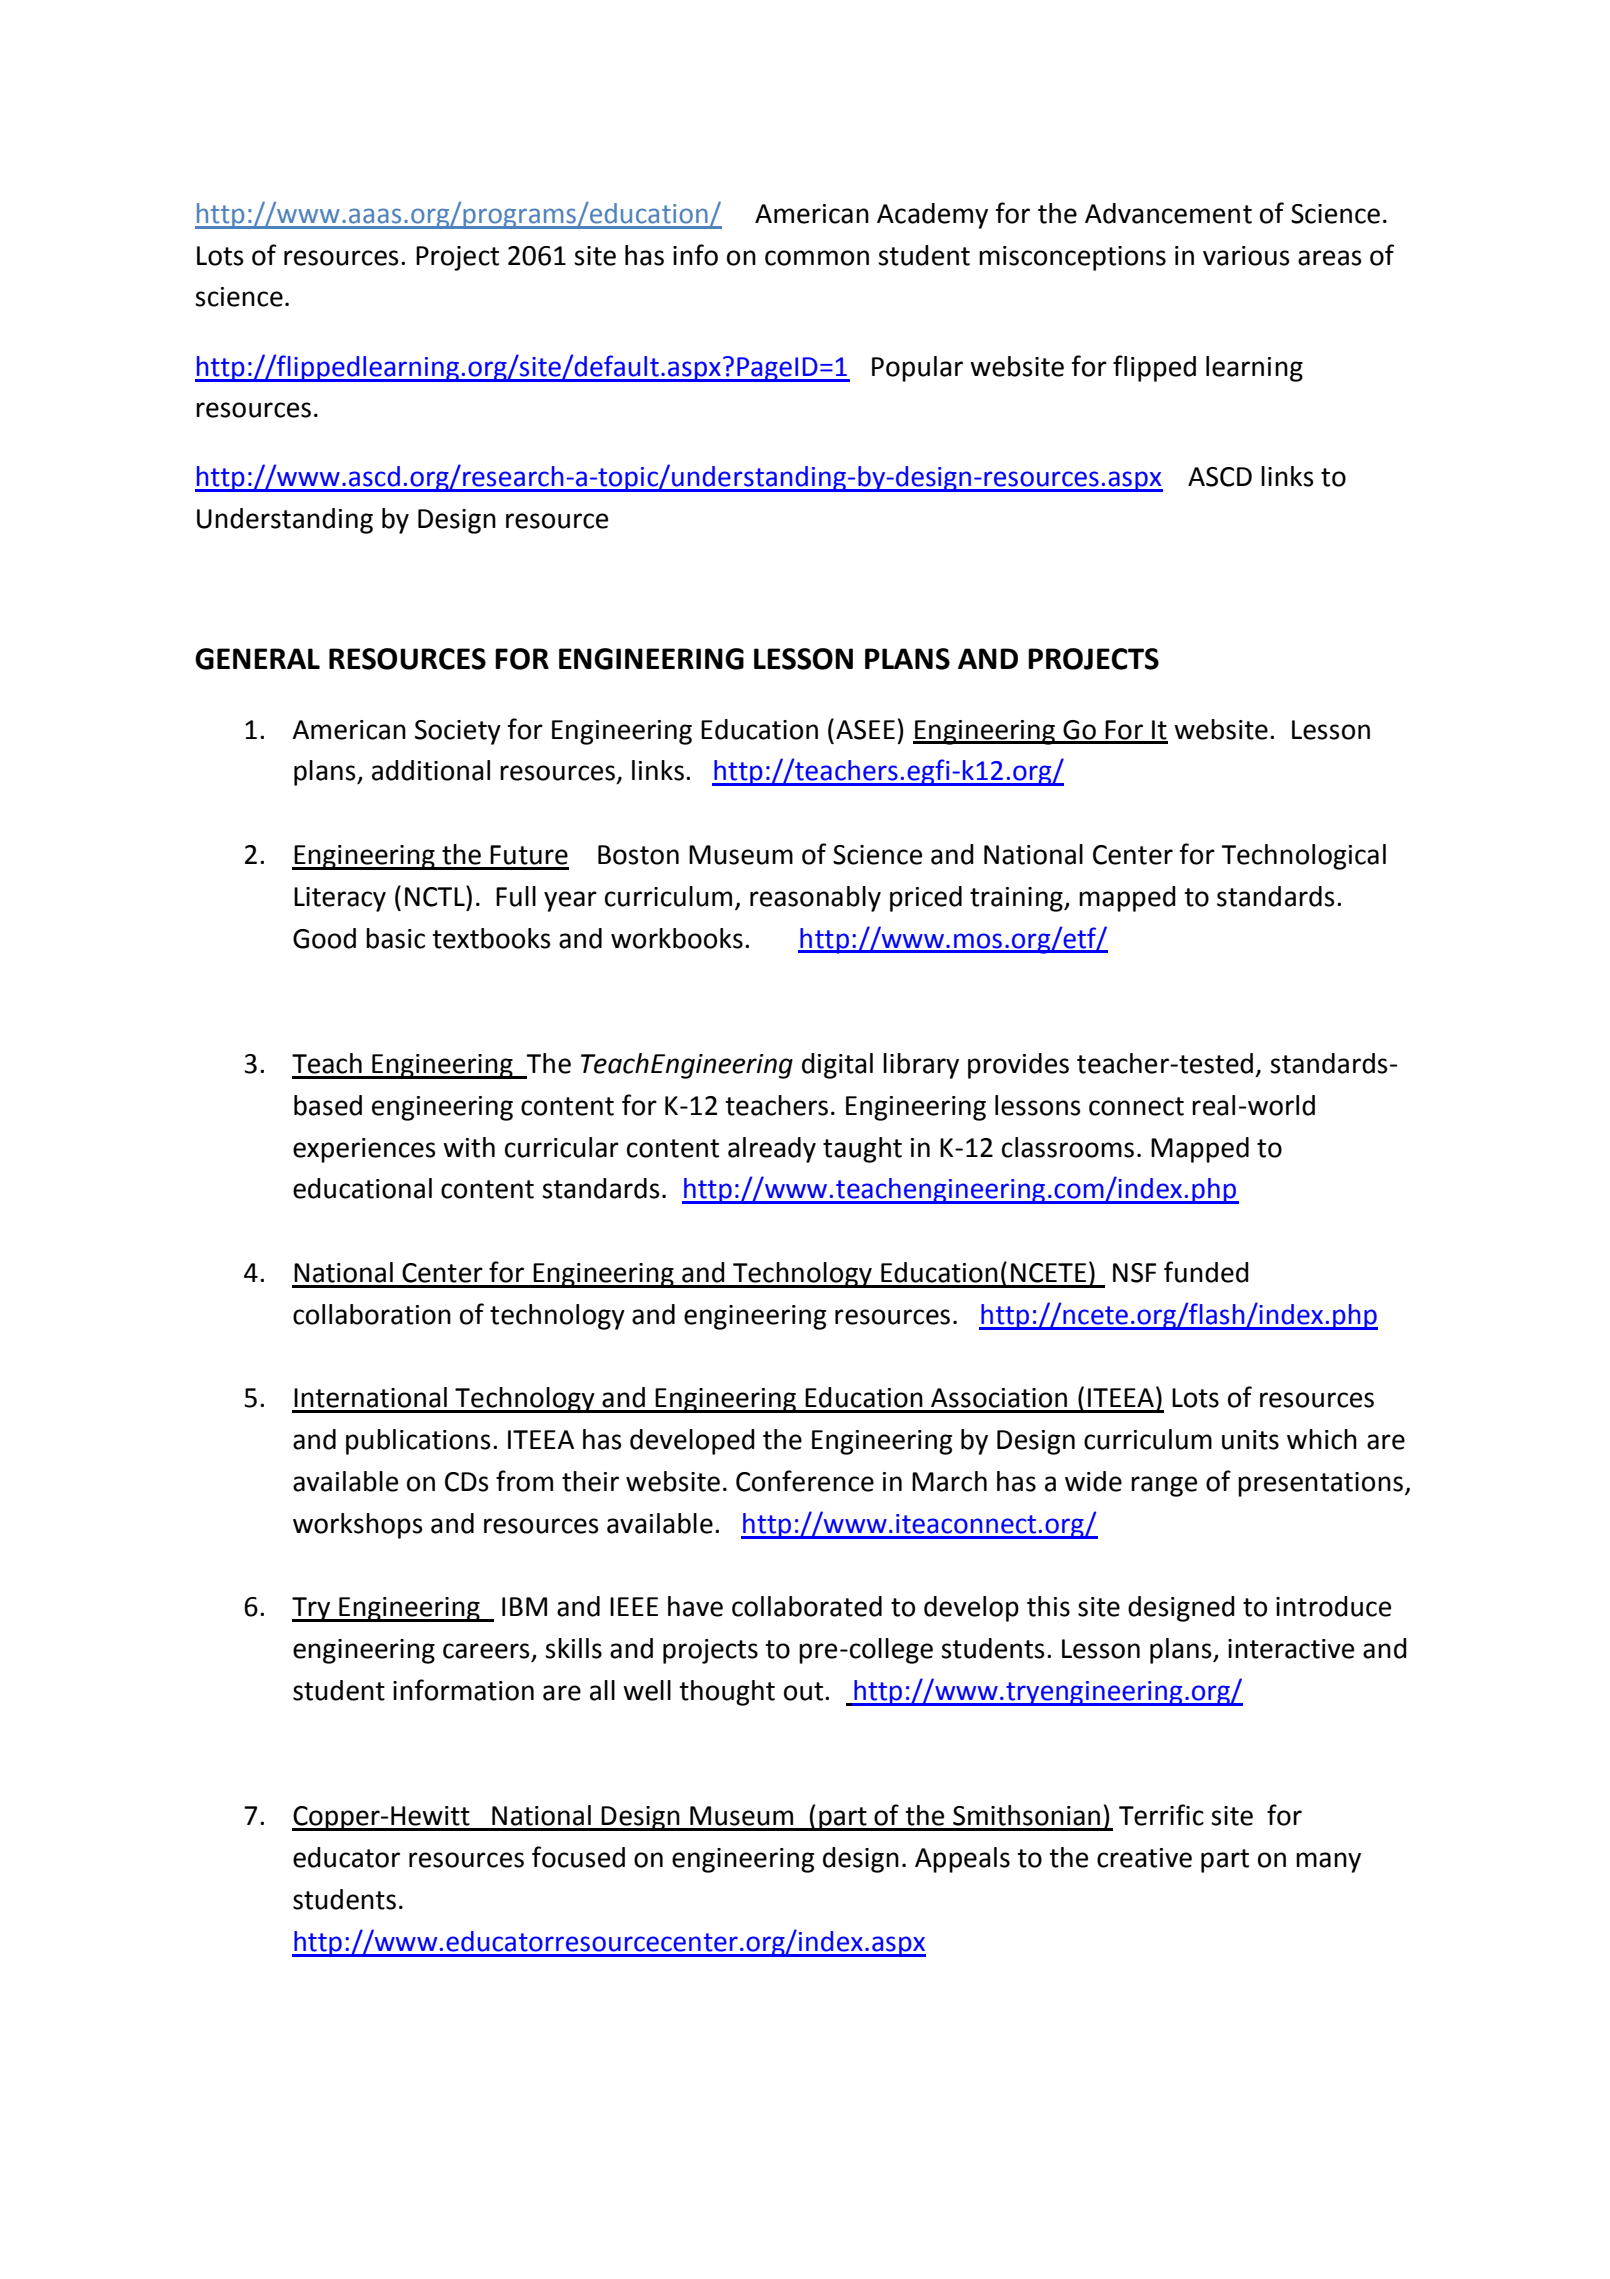 The height and width of the screenshot is (2279, 1610). I want to click on provides, so click(1018, 1066).
